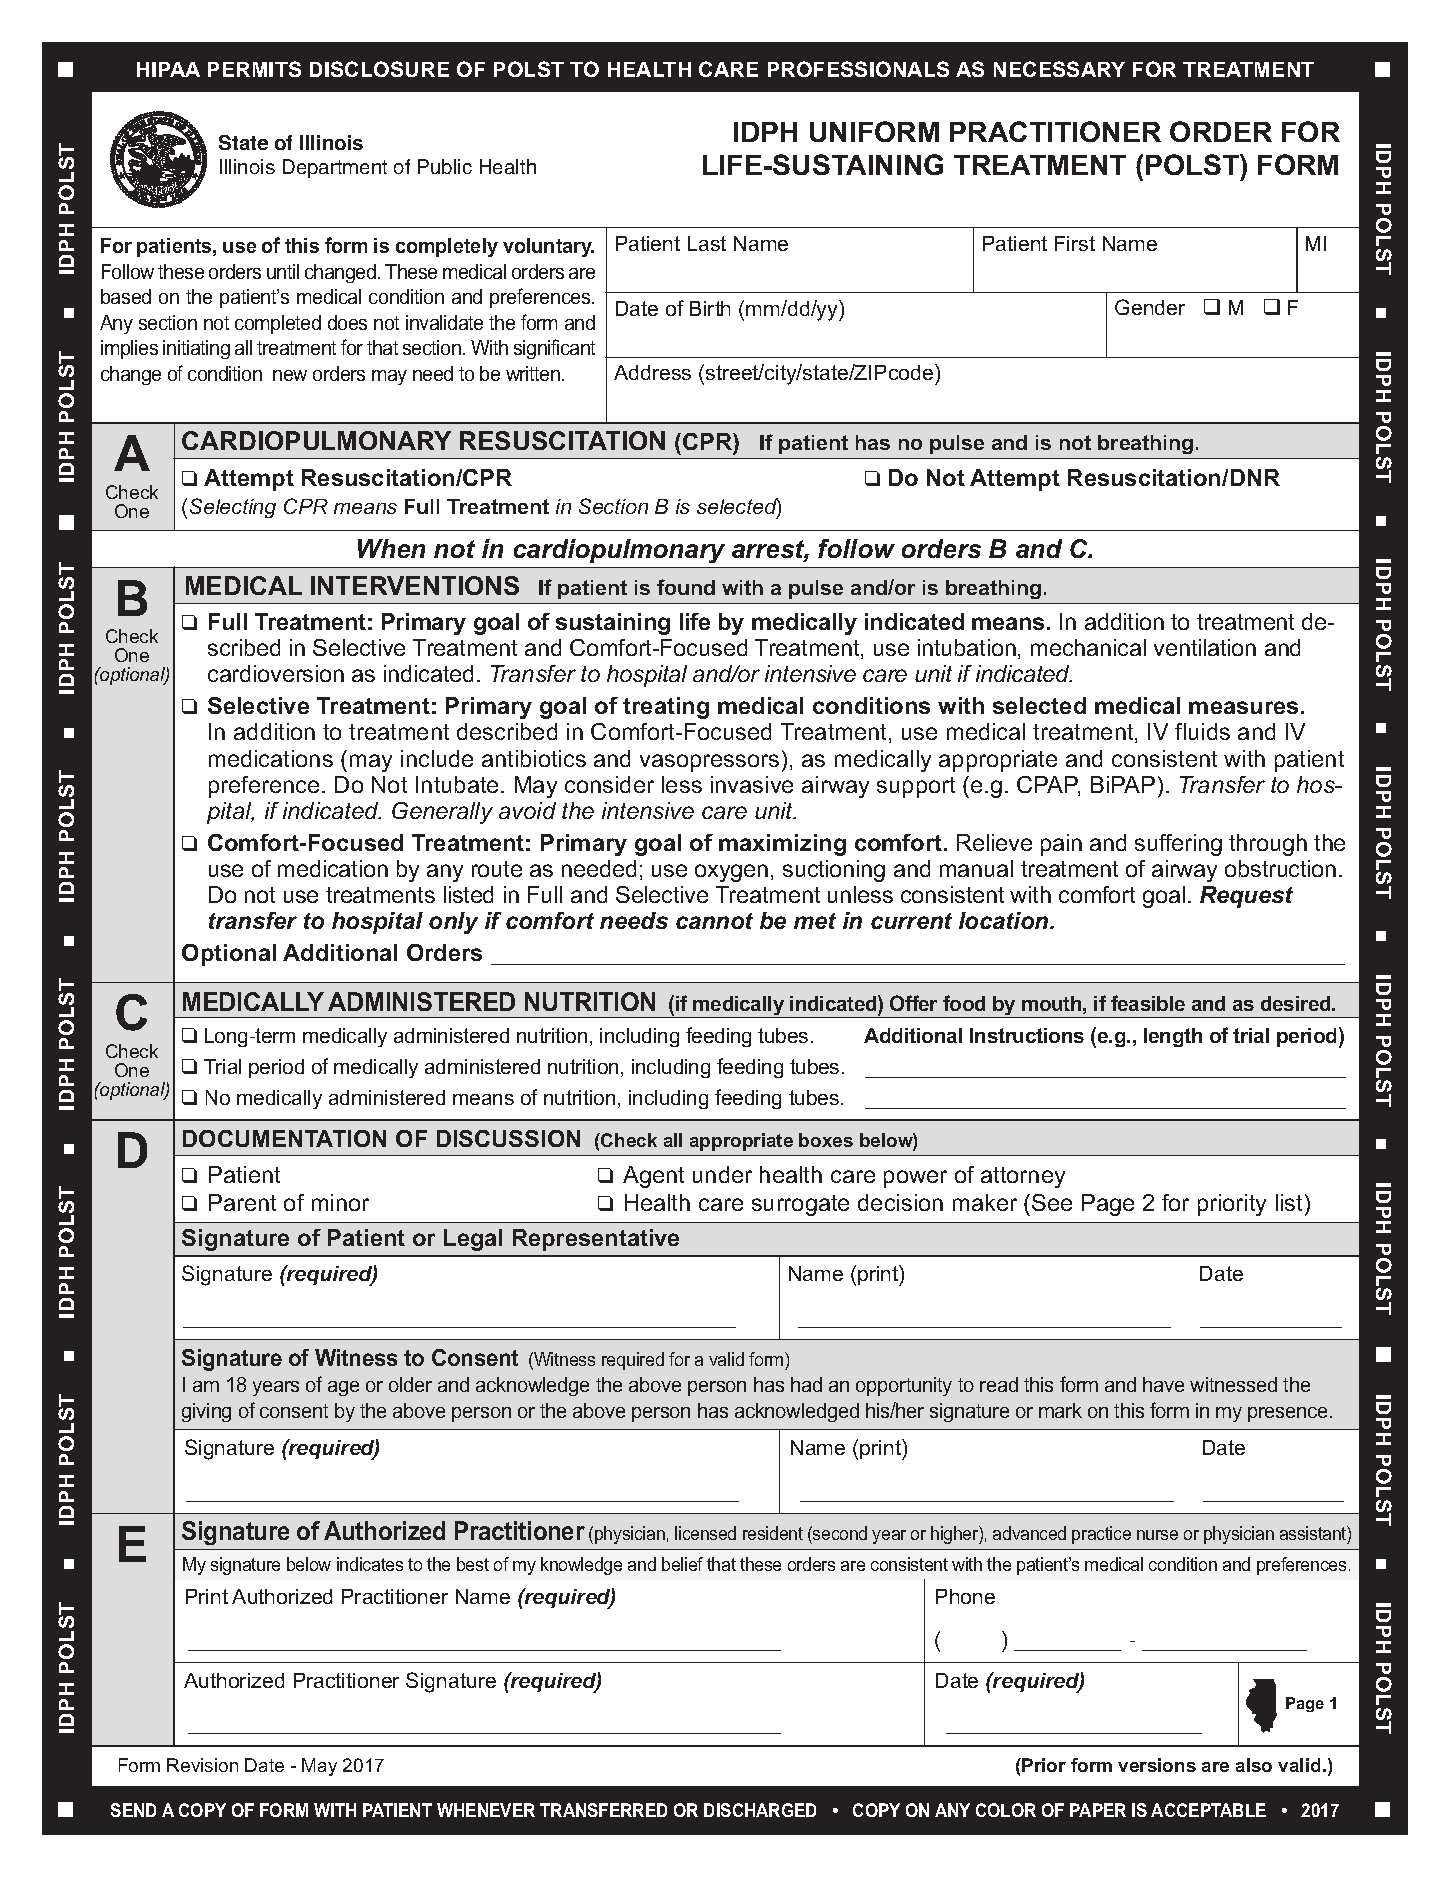  Describe the element at coordinates (760, 1810) in the document. I see `DISCHARGED` at that location.
